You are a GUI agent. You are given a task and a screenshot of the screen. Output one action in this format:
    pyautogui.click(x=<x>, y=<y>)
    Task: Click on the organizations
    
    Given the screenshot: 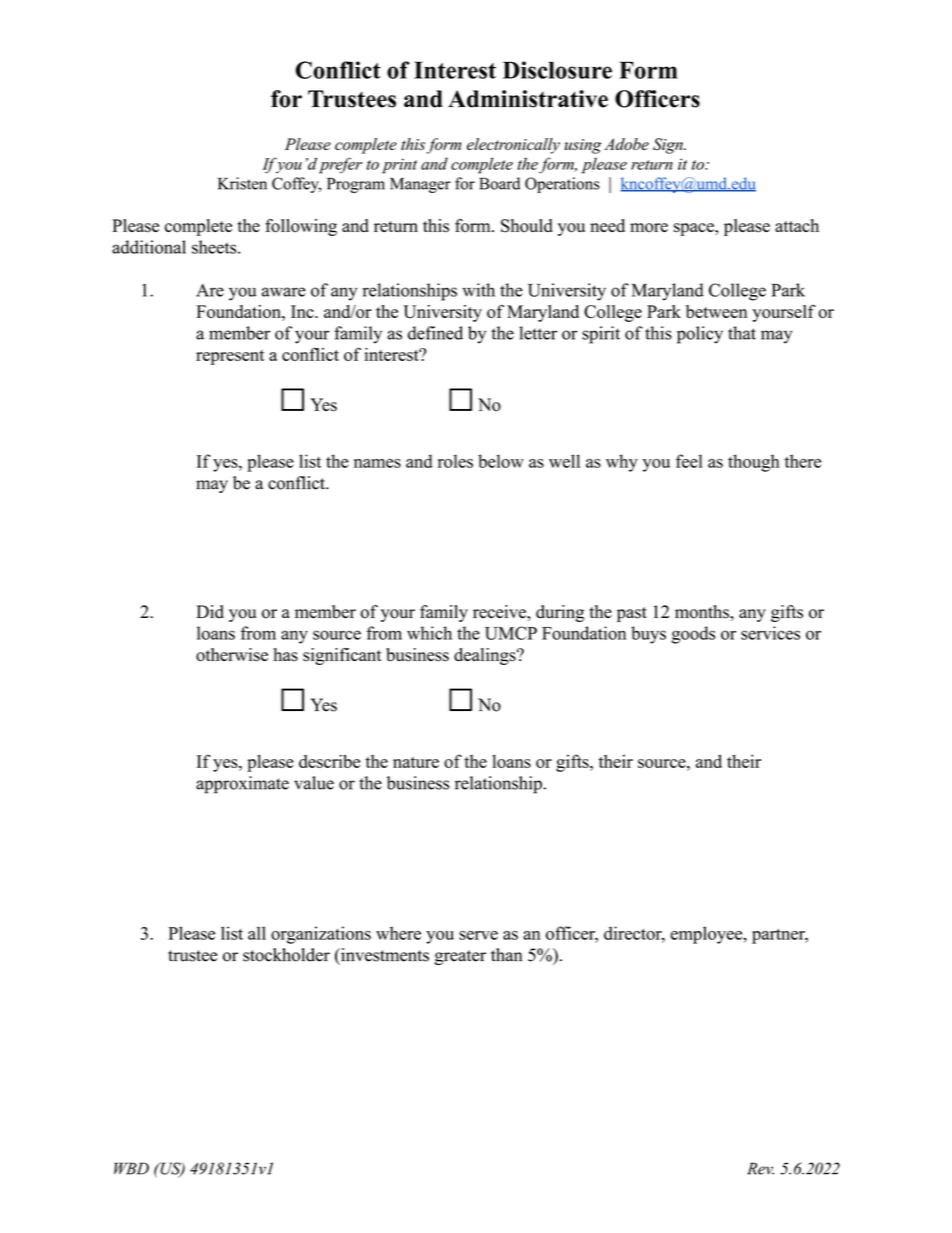 What is the action you would take?
    pyautogui.click(x=321, y=935)
